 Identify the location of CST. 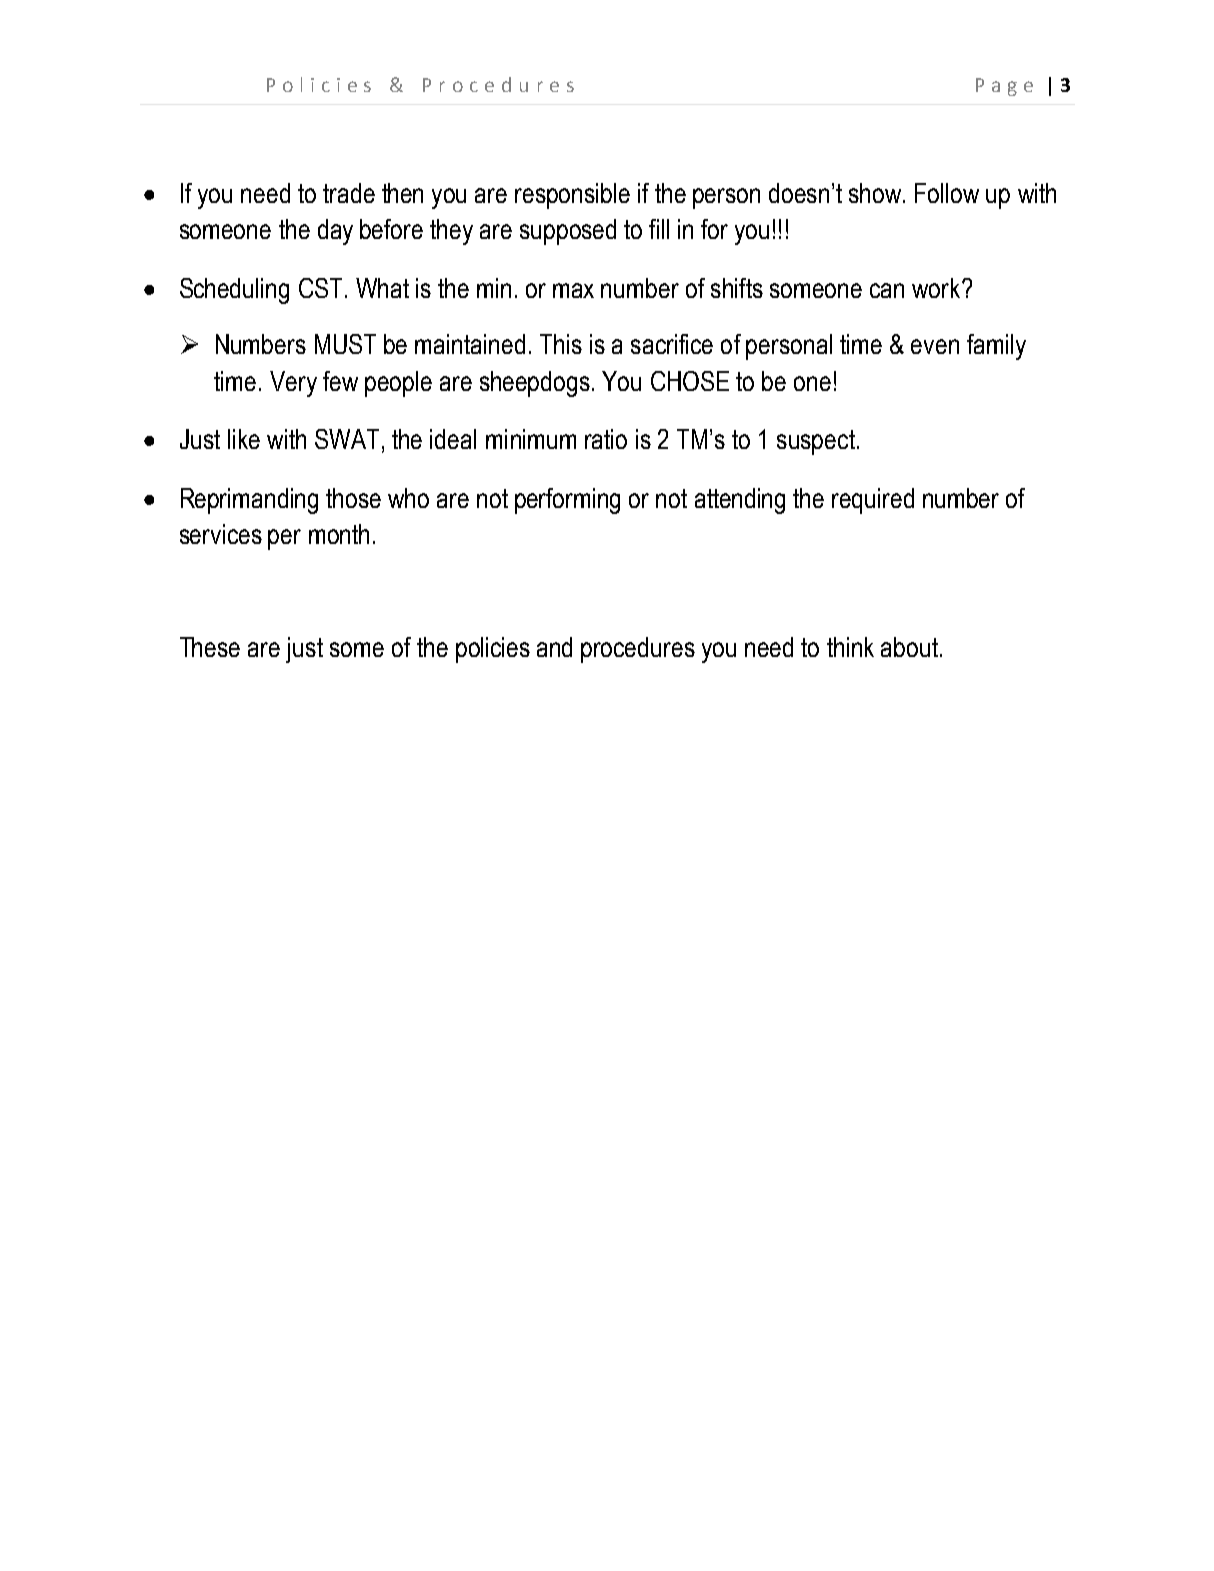
(320, 288).
